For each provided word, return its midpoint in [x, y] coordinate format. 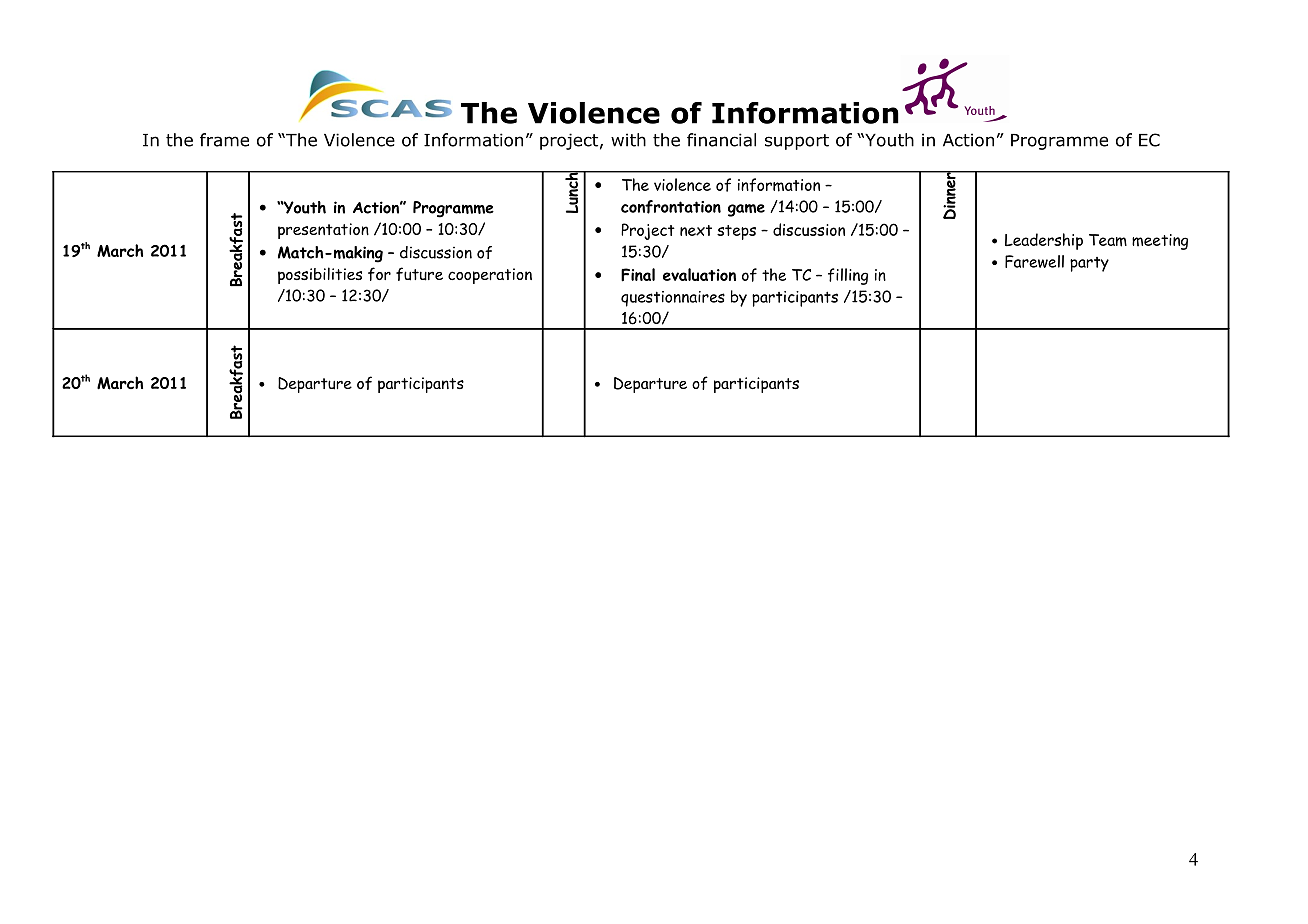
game [746, 210]
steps [736, 232]
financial [721, 140]
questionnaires [673, 299]
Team [1108, 240]
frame [224, 140]
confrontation [671, 207]
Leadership [1044, 241]
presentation [323, 231]
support [797, 142]
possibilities [320, 275]
